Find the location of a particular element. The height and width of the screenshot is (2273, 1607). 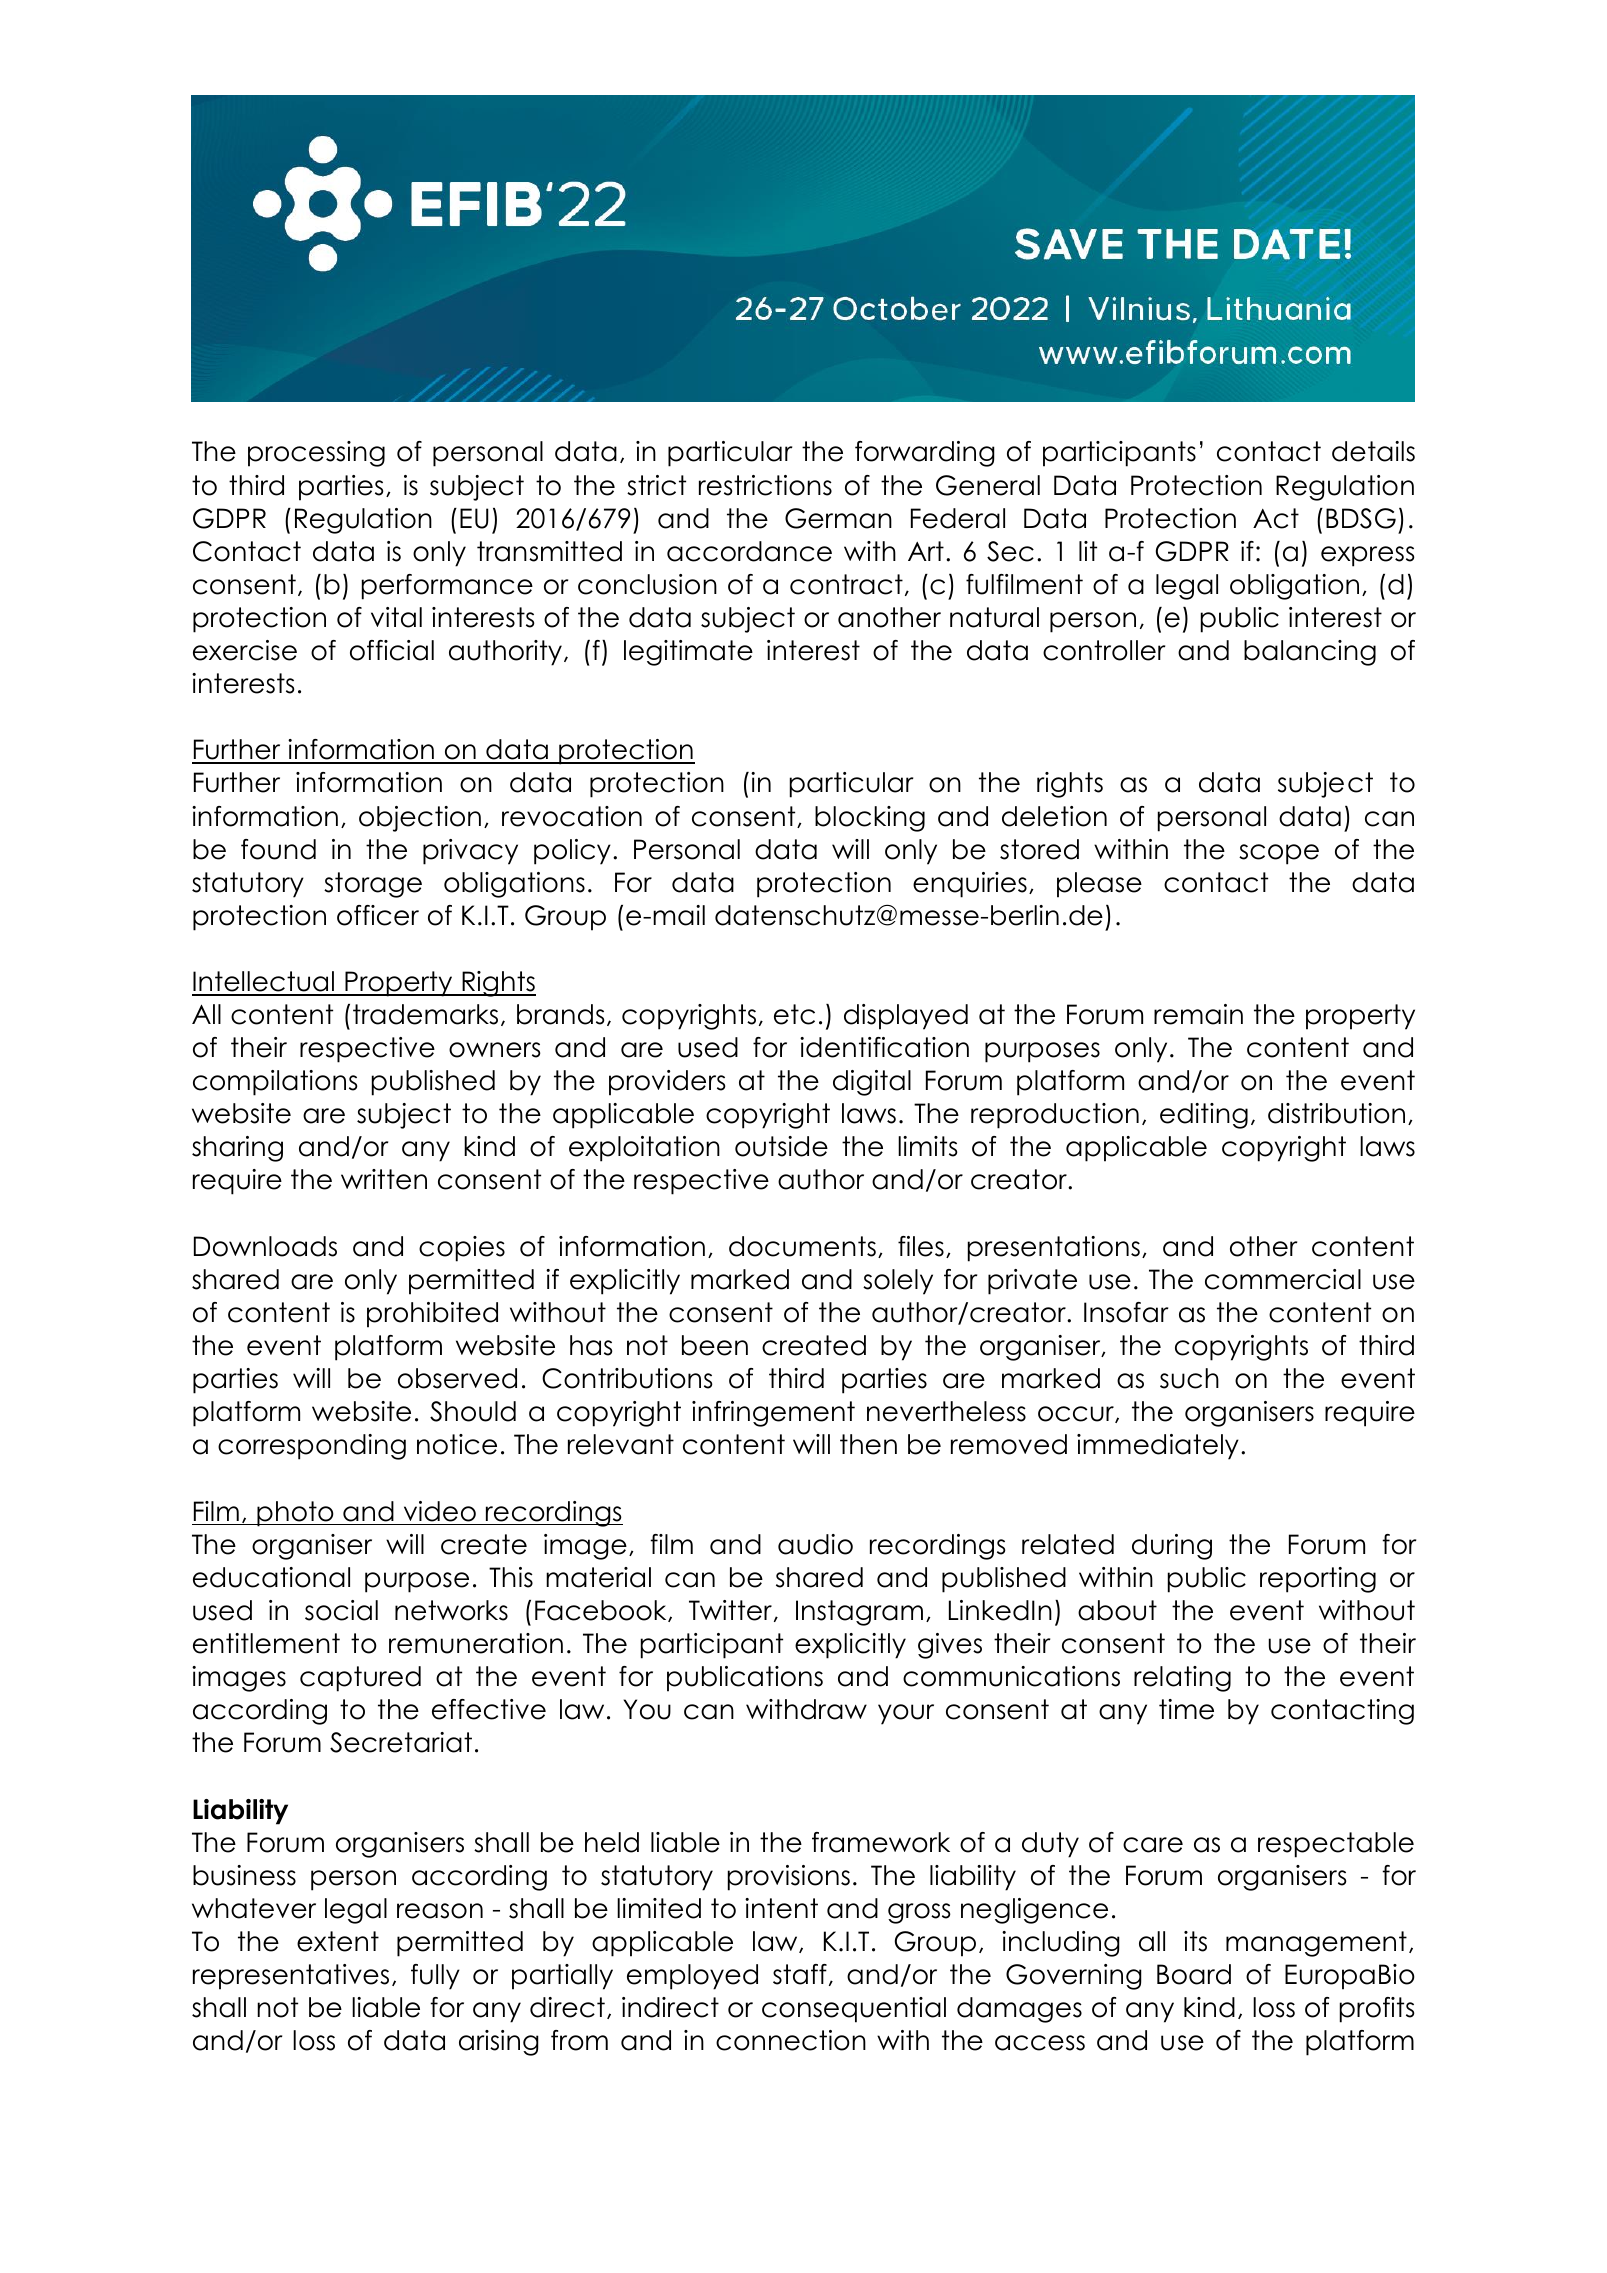

fully is located at coordinates (435, 1977).
